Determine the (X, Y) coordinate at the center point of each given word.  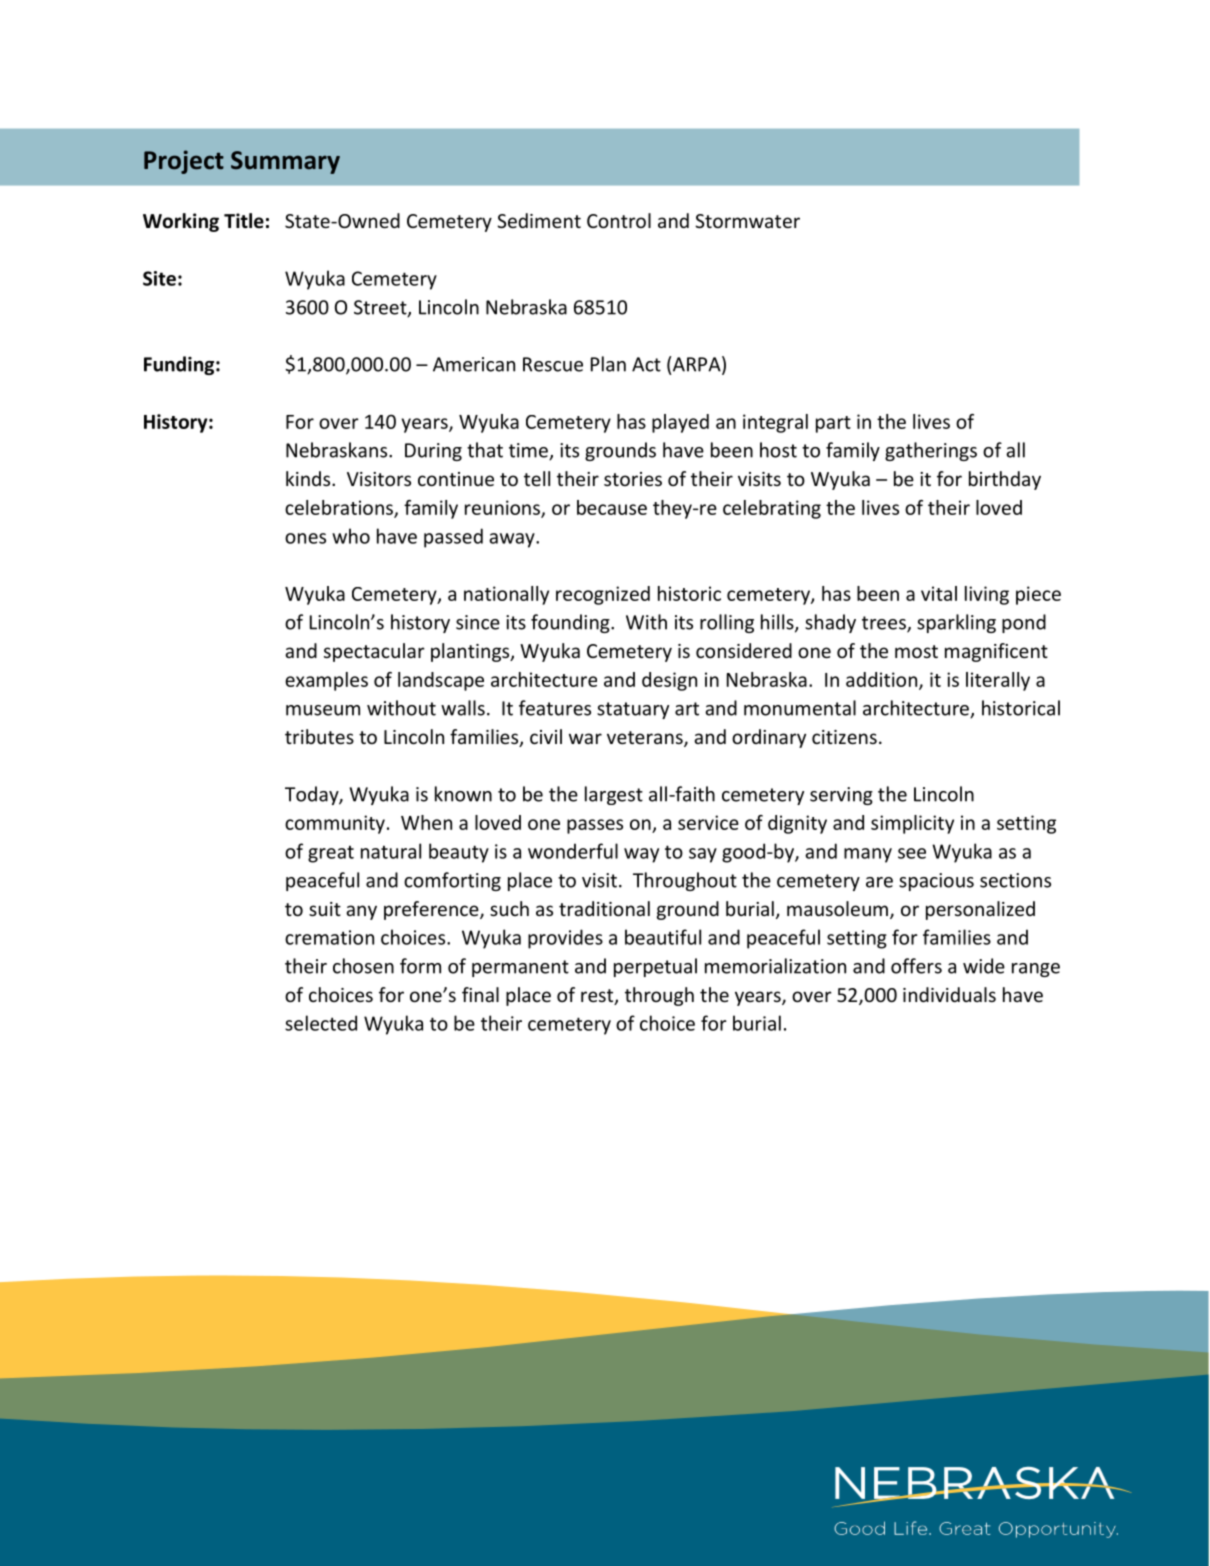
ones (305, 538)
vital (939, 593)
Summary (285, 162)
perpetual (655, 967)
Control (619, 220)
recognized (603, 595)
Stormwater (747, 221)
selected (321, 1023)
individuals (949, 994)
